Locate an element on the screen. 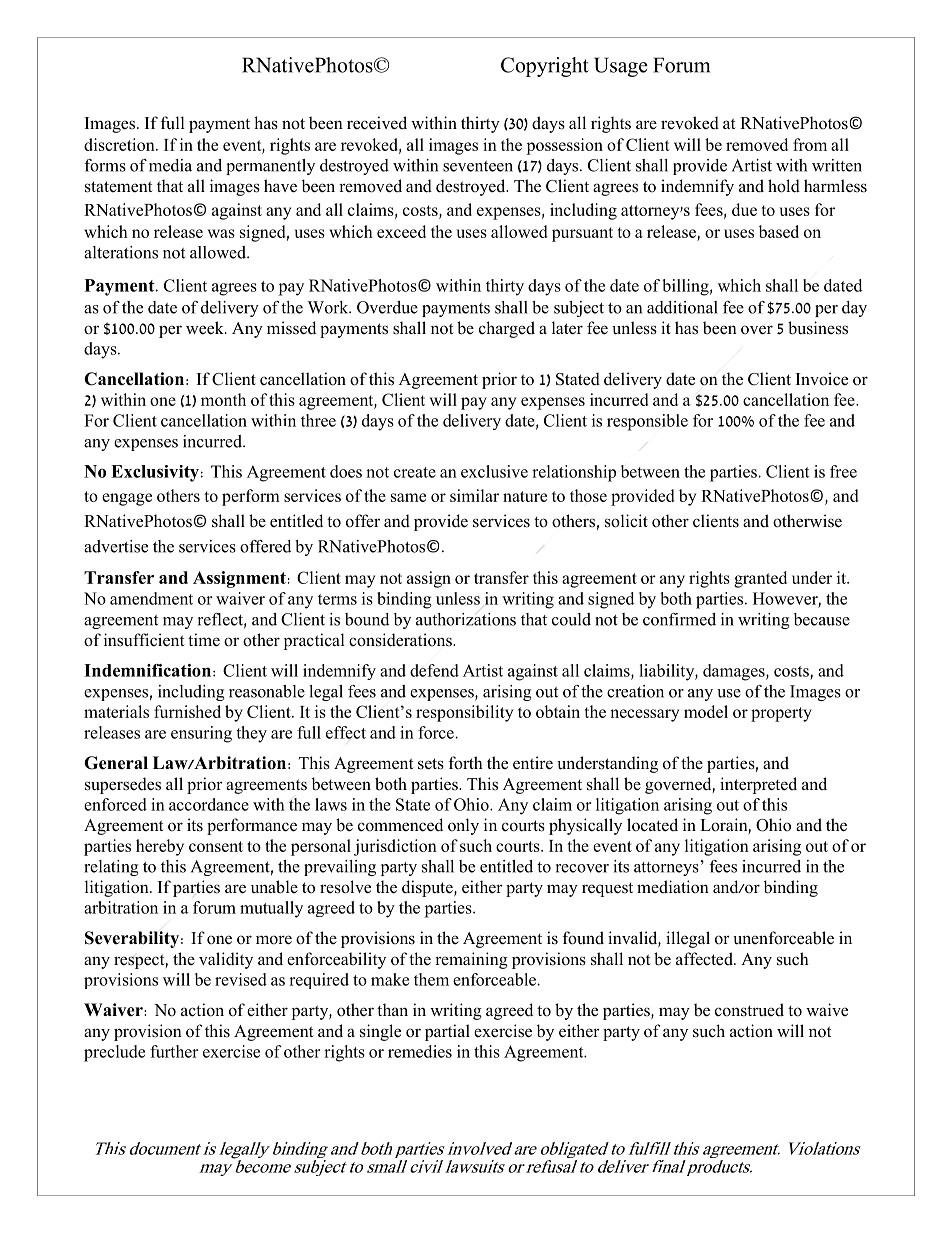 This screenshot has width=952, height=1233. charged is located at coordinates (507, 329).
